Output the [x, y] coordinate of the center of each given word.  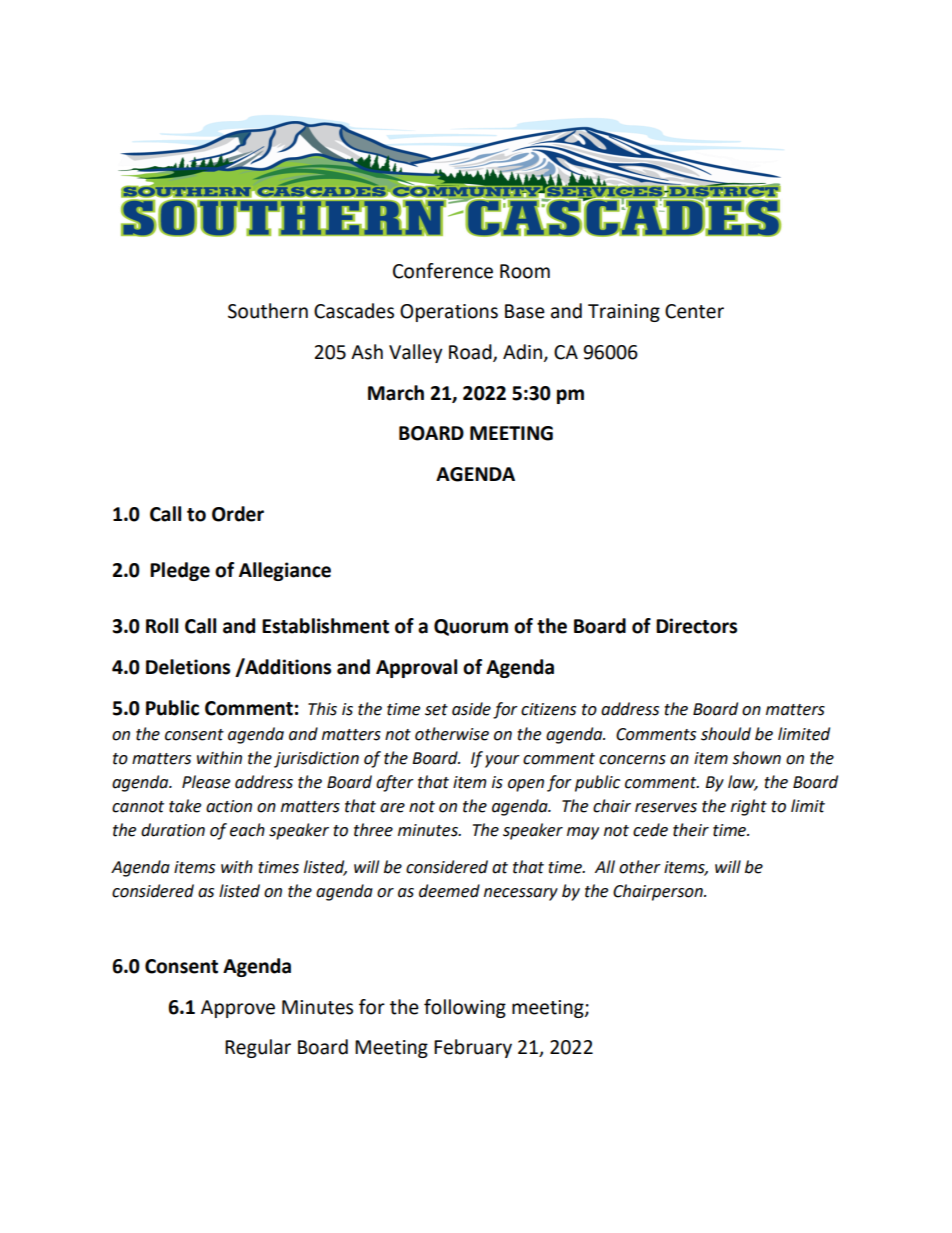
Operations [449, 313]
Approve [238, 1009]
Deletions [188, 667]
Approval [416, 668]
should [726, 734]
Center [694, 311]
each [247, 830]
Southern [268, 311]
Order [238, 514]
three [373, 830]
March [396, 393]
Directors [696, 626]
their [691, 830]
